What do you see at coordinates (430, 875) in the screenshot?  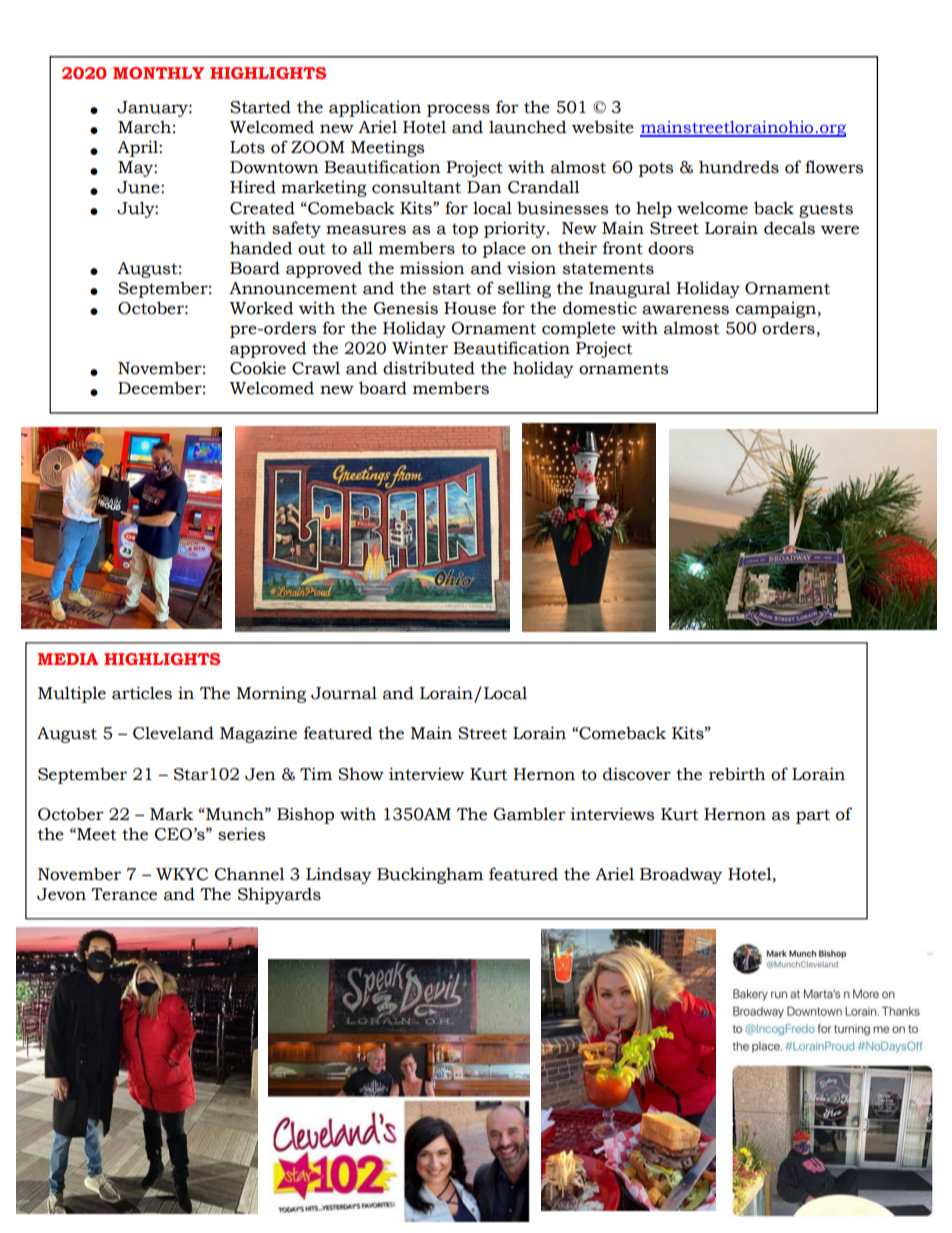 I see `Buckingham` at bounding box center [430, 875].
